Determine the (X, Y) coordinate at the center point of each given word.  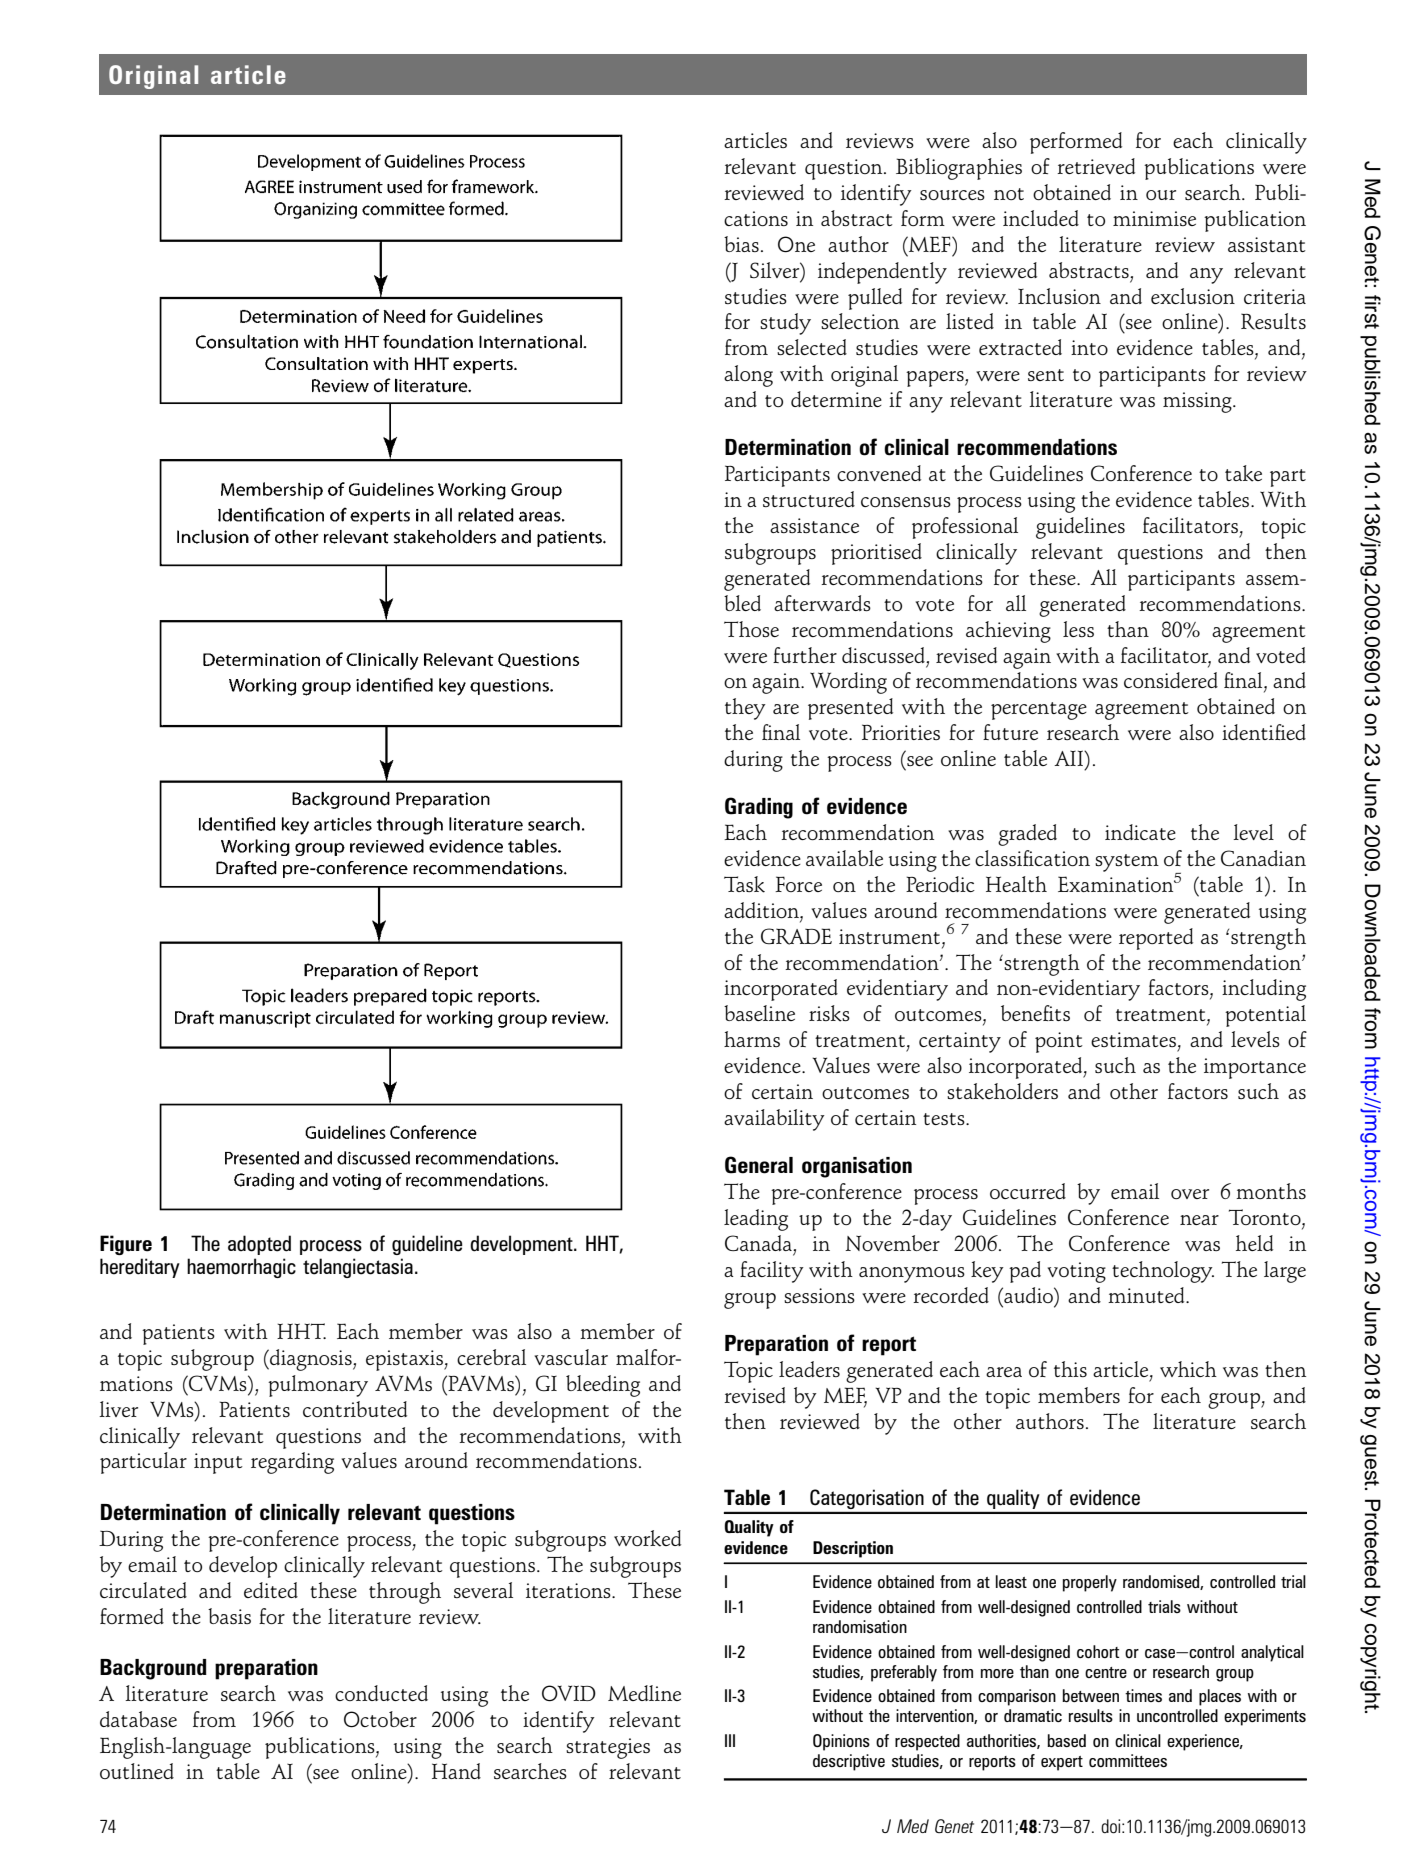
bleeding (603, 1386)
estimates (1133, 1039)
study (785, 324)
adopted (259, 1245)
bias (741, 244)
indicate (1140, 832)
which (1188, 1369)
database (138, 1719)
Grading (759, 808)
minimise (1154, 218)
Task (744, 884)
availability (774, 1120)
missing (1198, 402)
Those (751, 629)
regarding (292, 1463)
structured (809, 499)
